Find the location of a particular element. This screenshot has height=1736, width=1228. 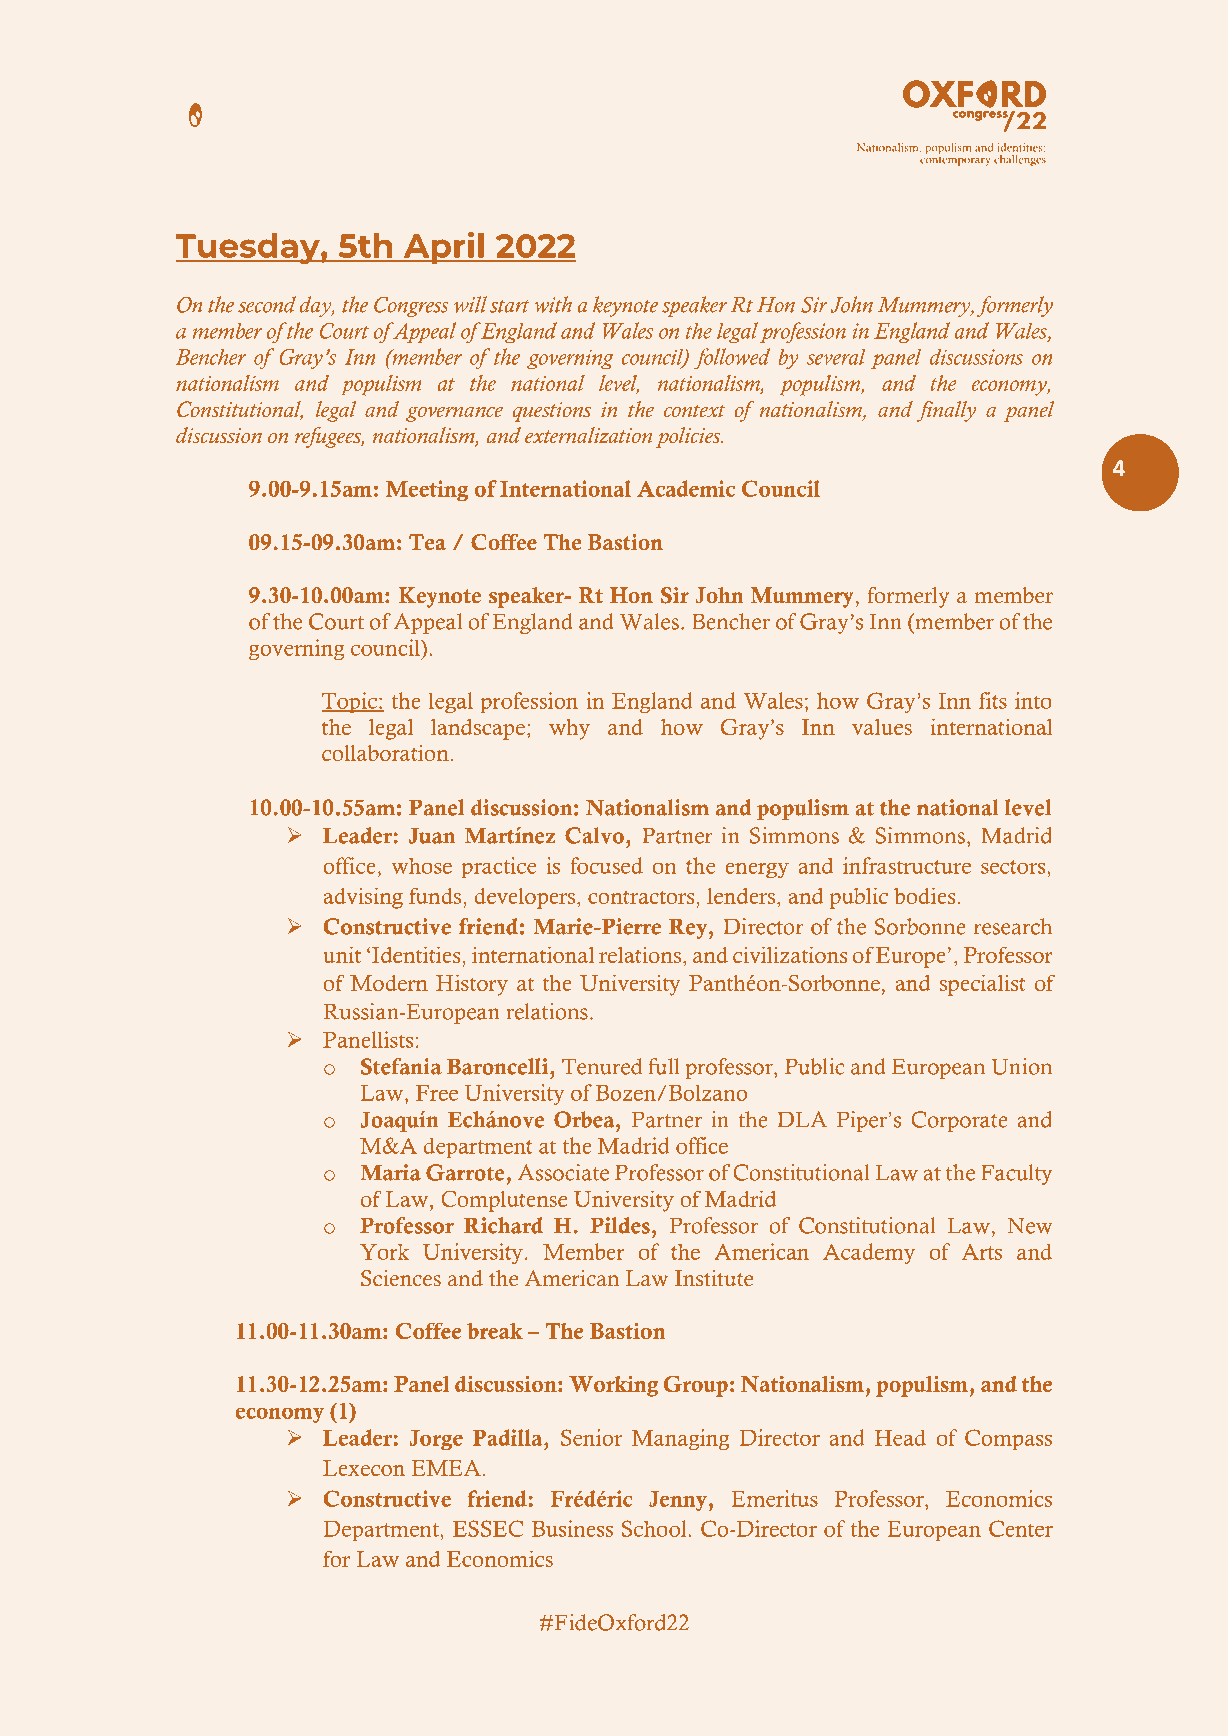

Stefania is located at coordinates (401, 1066).
